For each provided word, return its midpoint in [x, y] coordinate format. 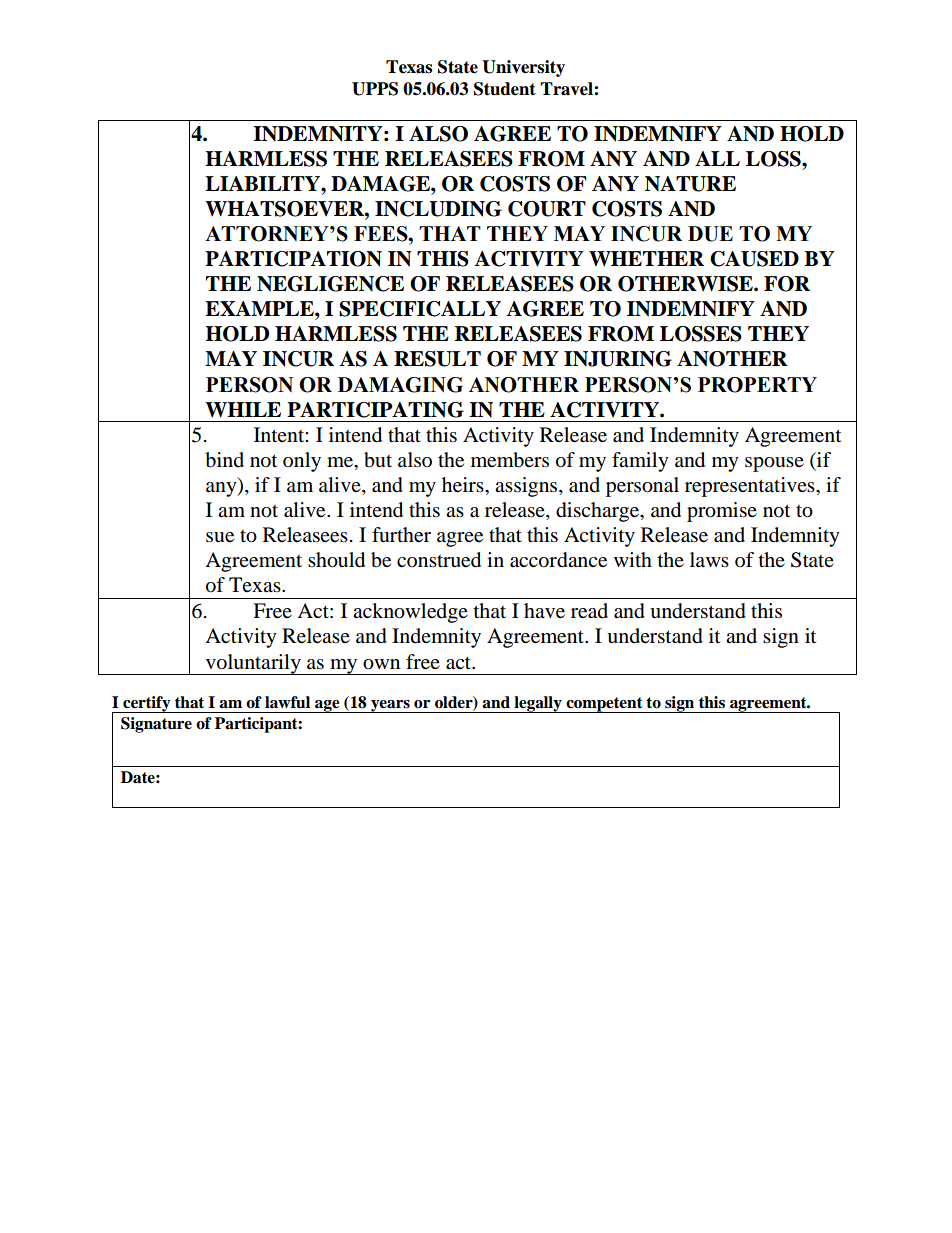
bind [224, 460]
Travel [567, 89]
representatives [751, 487]
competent [604, 705]
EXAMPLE [260, 308]
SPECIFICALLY [420, 309]
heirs [464, 485]
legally [538, 704]
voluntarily [253, 664]
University [523, 68]
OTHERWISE [686, 284]
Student [505, 89]
